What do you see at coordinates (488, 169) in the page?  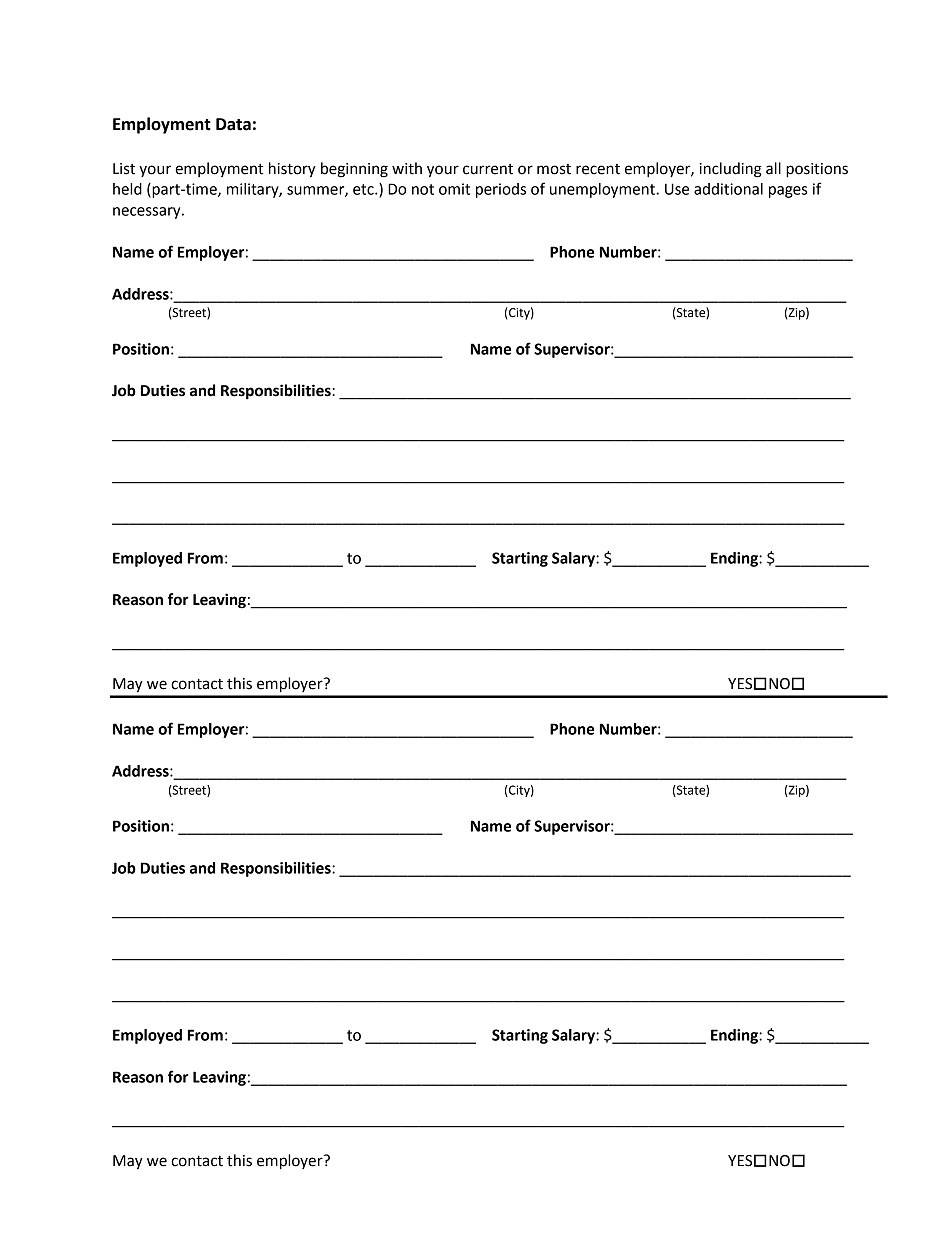 I see `current` at bounding box center [488, 169].
